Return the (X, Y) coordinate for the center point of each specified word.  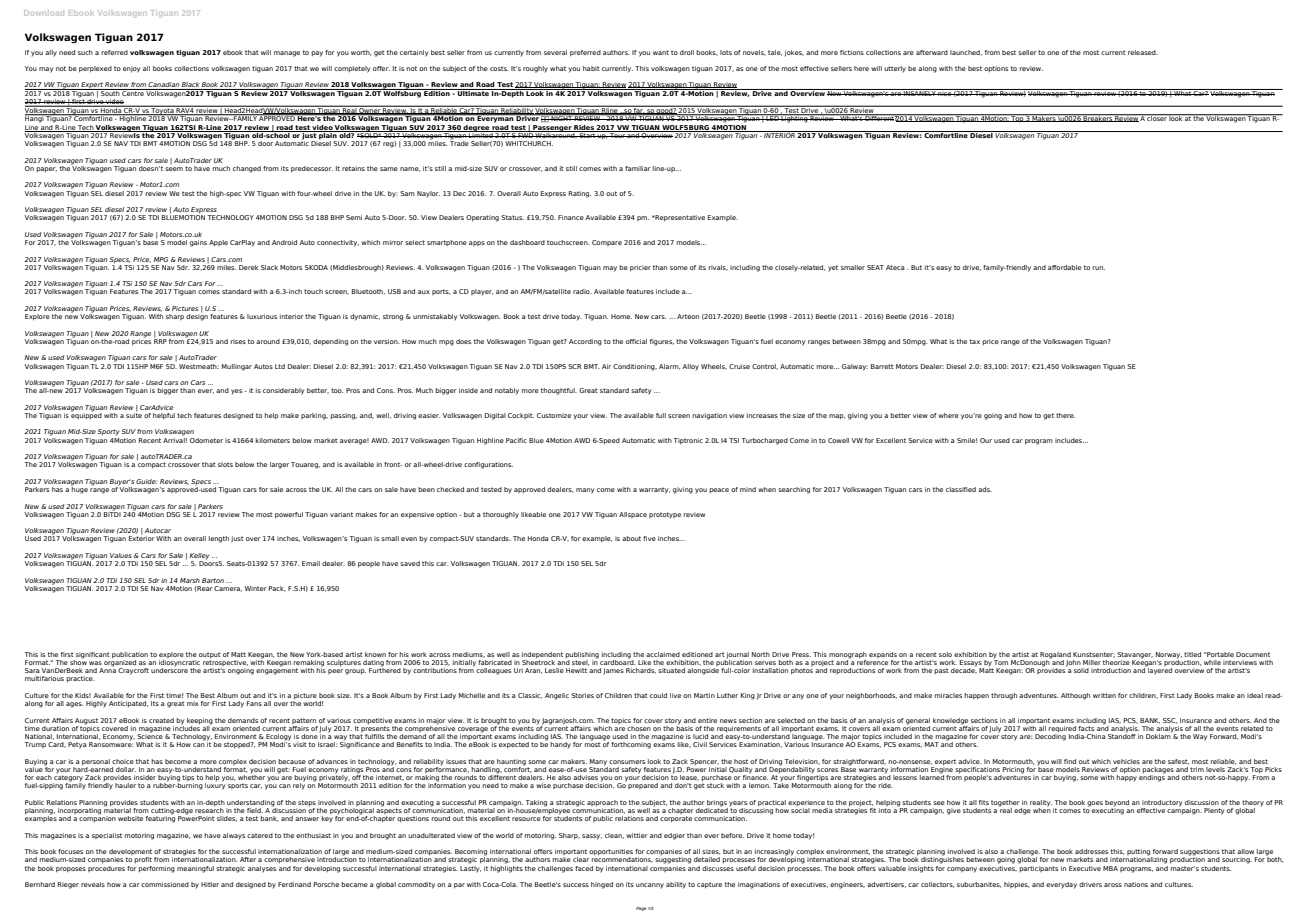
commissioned (165, 884)
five (649, 538)
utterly (895, 69)
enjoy (131, 69)
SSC (1170, 721)
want (661, 52)
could (658, 695)
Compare (607, 243)
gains (198, 243)
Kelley (200, 557)
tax (975, 341)
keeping (200, 721)
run (1098, 268)
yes (236, 392)
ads (985, 489)
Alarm (669, 367)
